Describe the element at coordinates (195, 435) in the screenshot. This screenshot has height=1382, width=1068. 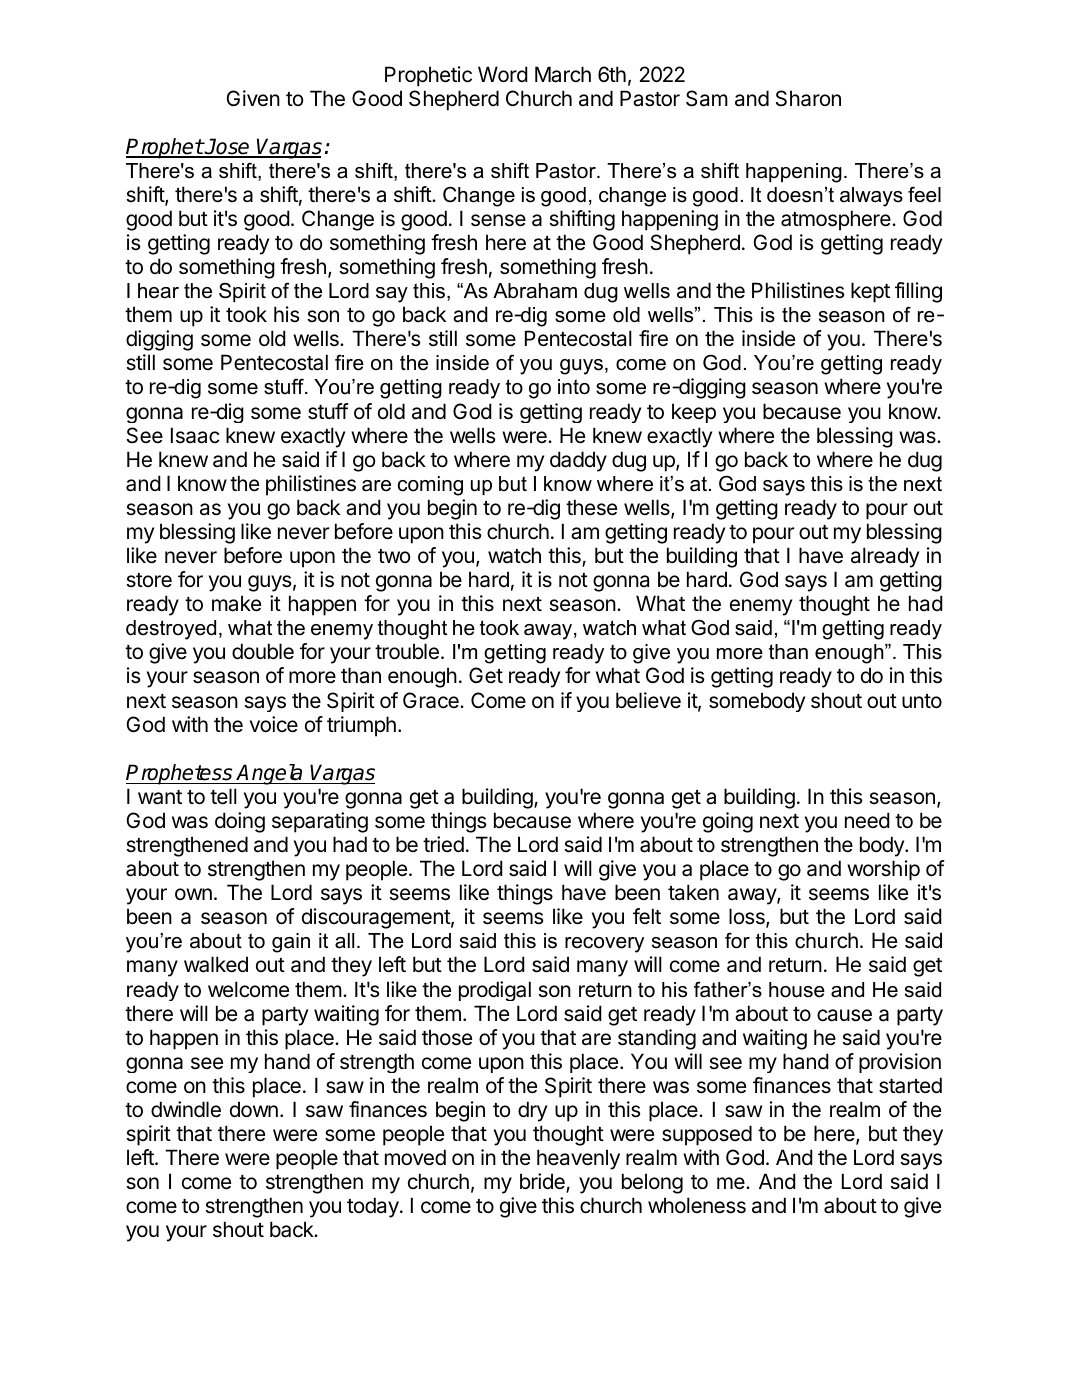
I see `Isaac` at that location.
